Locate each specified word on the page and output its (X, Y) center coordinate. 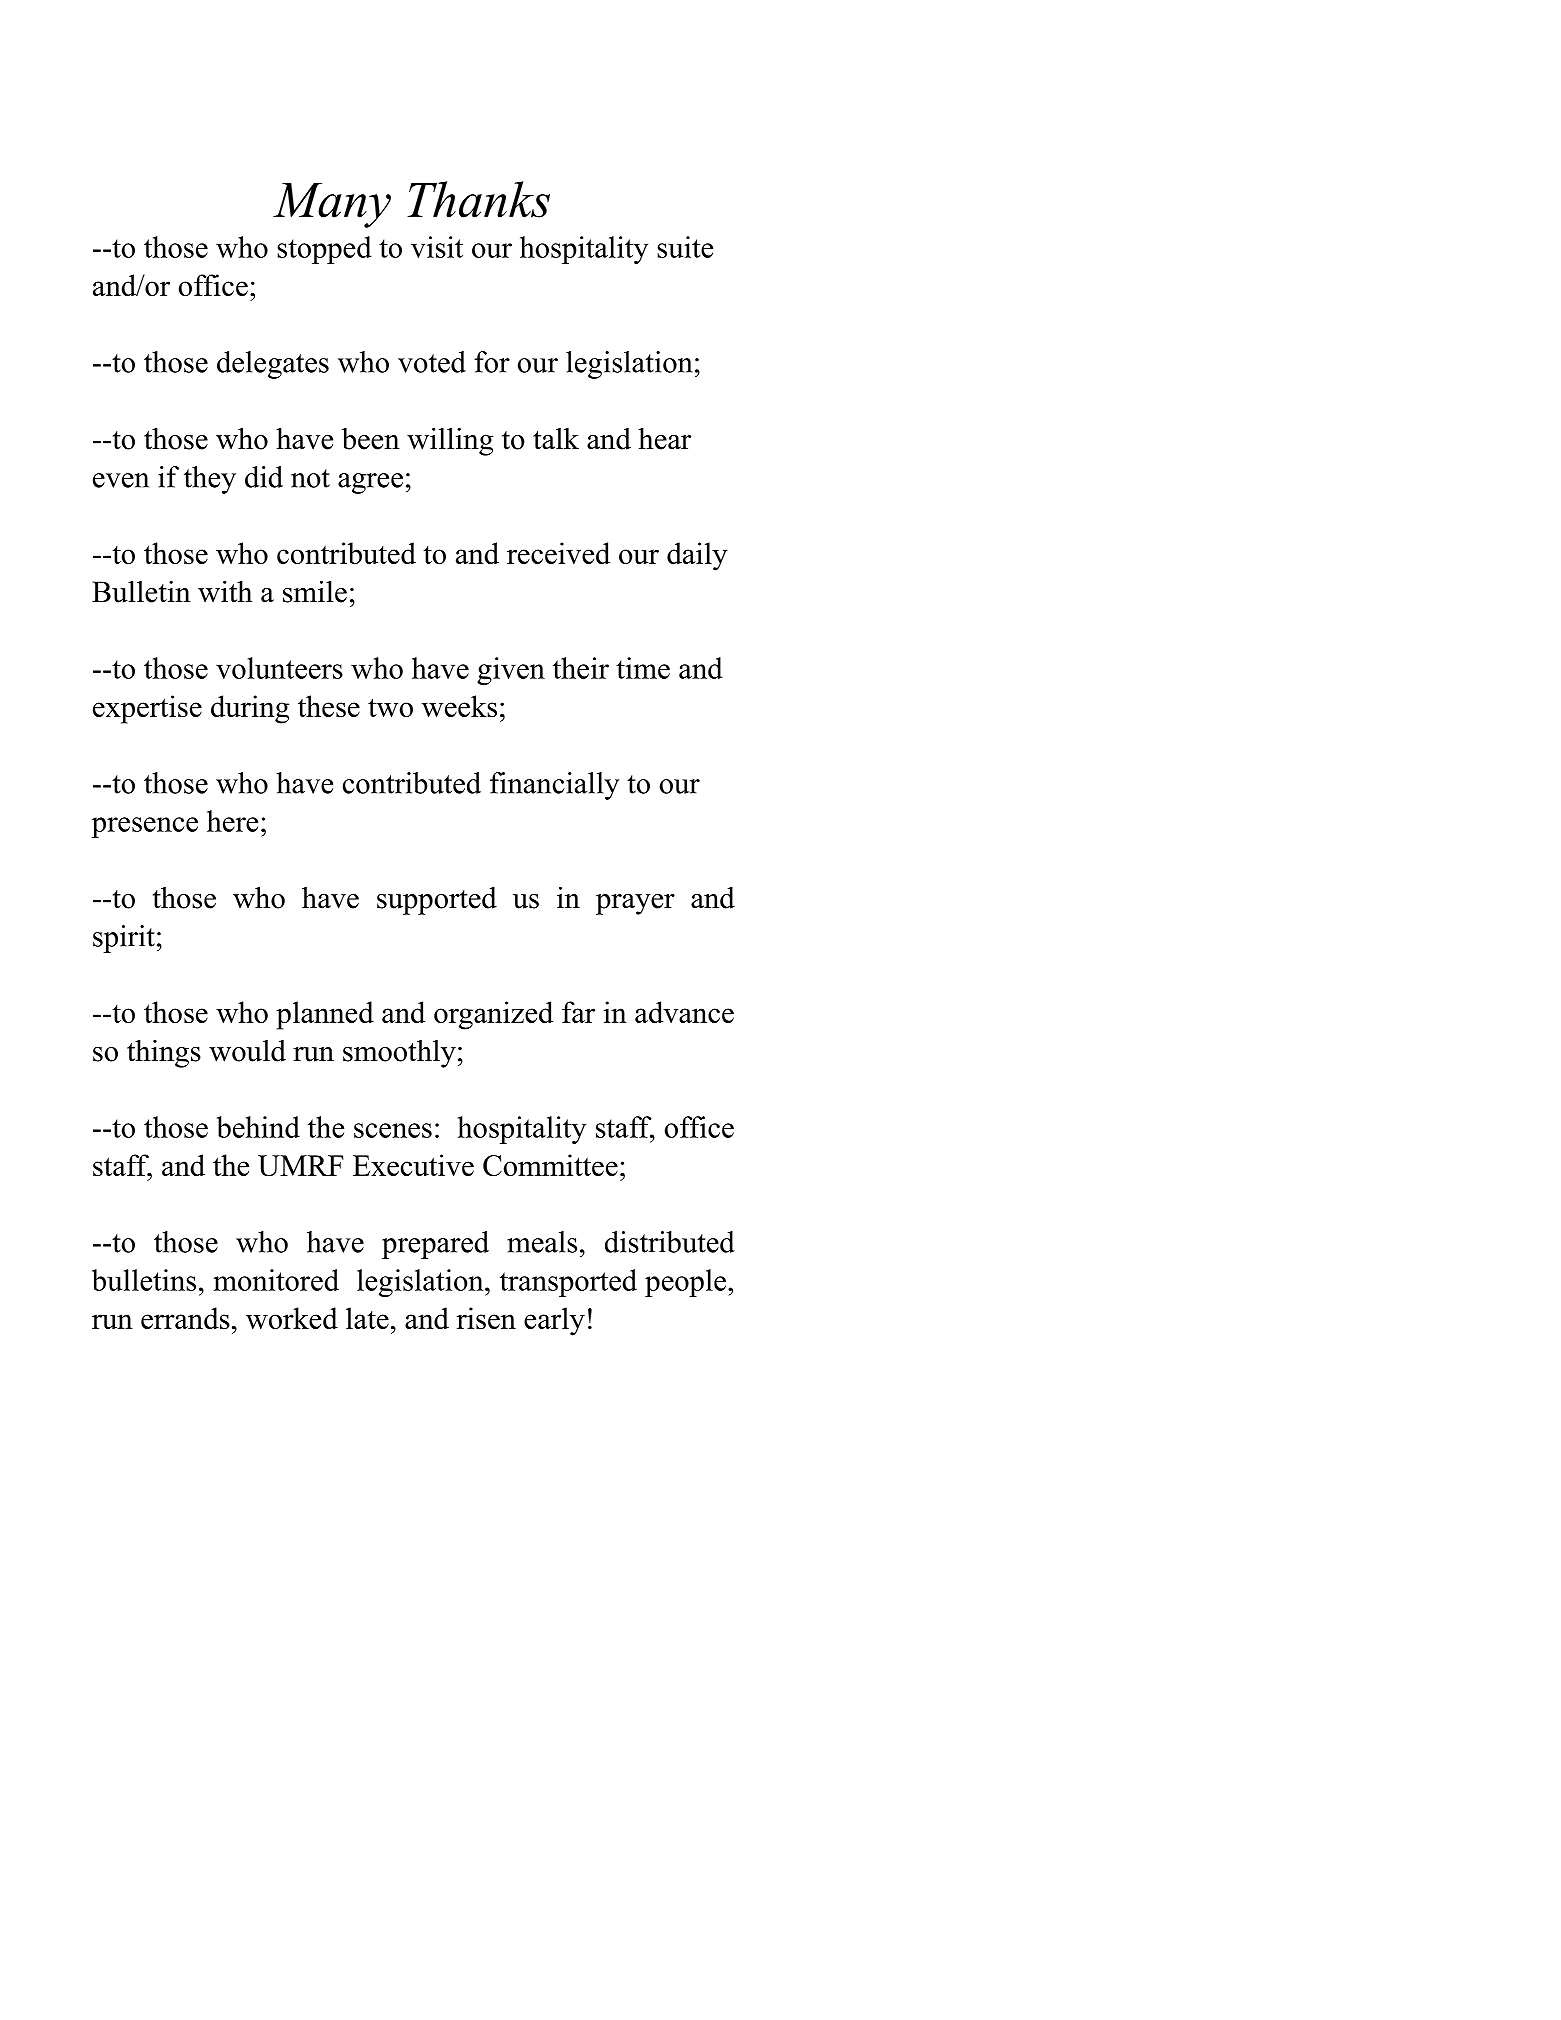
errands (185, 1318)
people (687, 1283)
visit (437, 247)
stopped (324, 250)
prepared (435, 1245)
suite (685, 247)
